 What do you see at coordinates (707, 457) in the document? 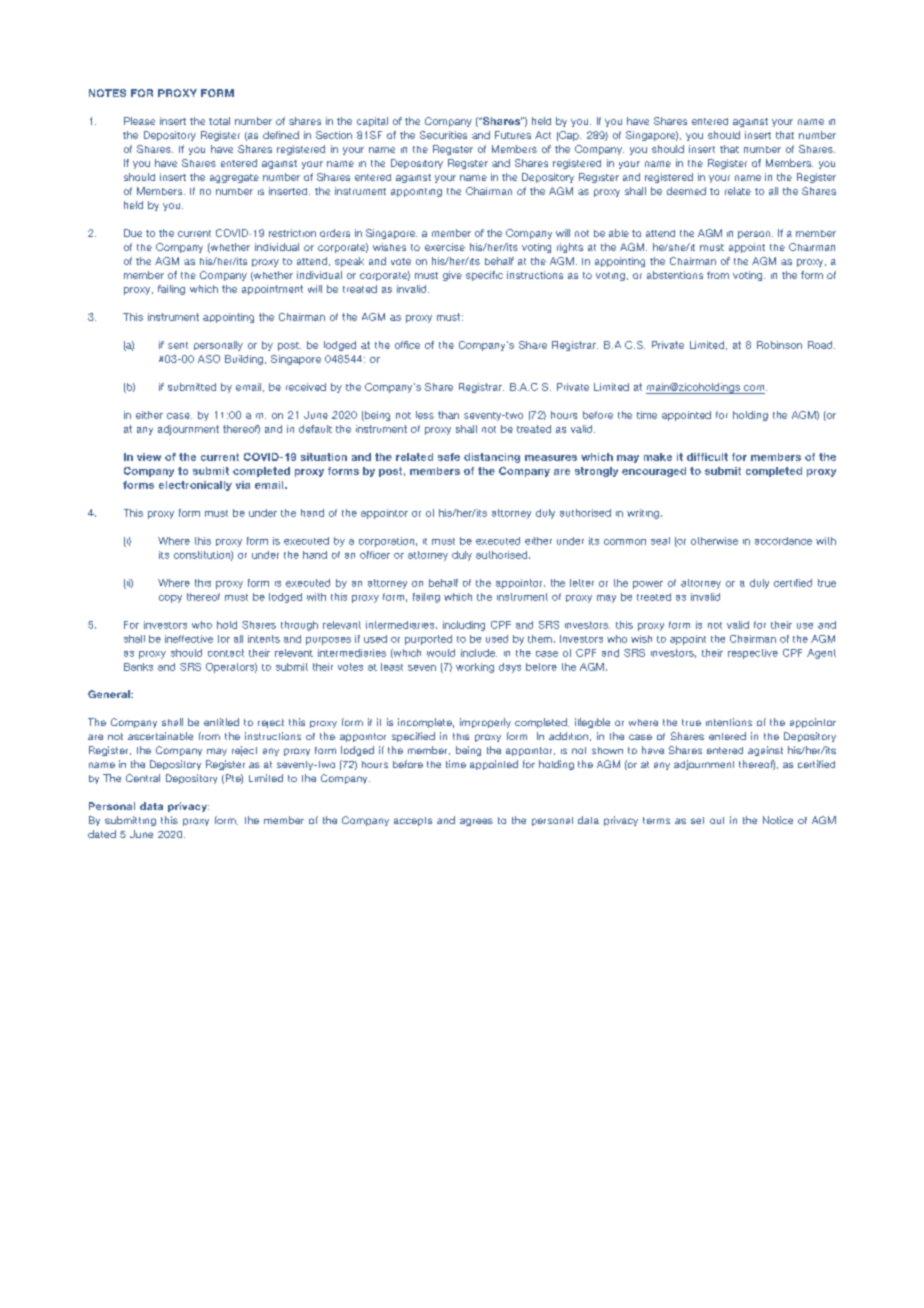
I see `difficult` at bounding box center [707, 457].
